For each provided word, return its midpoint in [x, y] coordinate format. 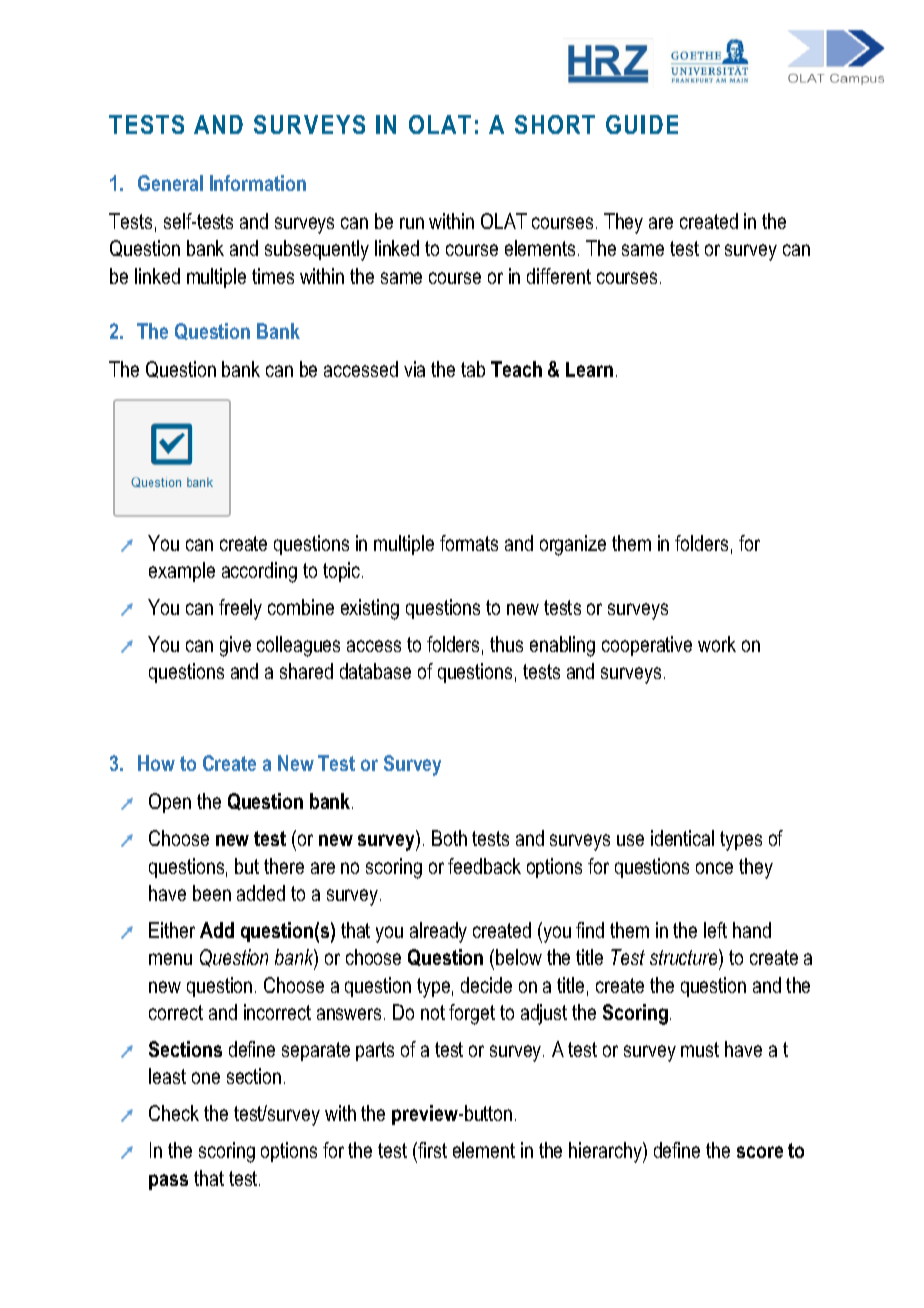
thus [506, 644]
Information [258, 183]
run [412, 223]
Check [174, 1113]
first [431, 1150]
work [717, 644]
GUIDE [642, 124]
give [235, 646]
